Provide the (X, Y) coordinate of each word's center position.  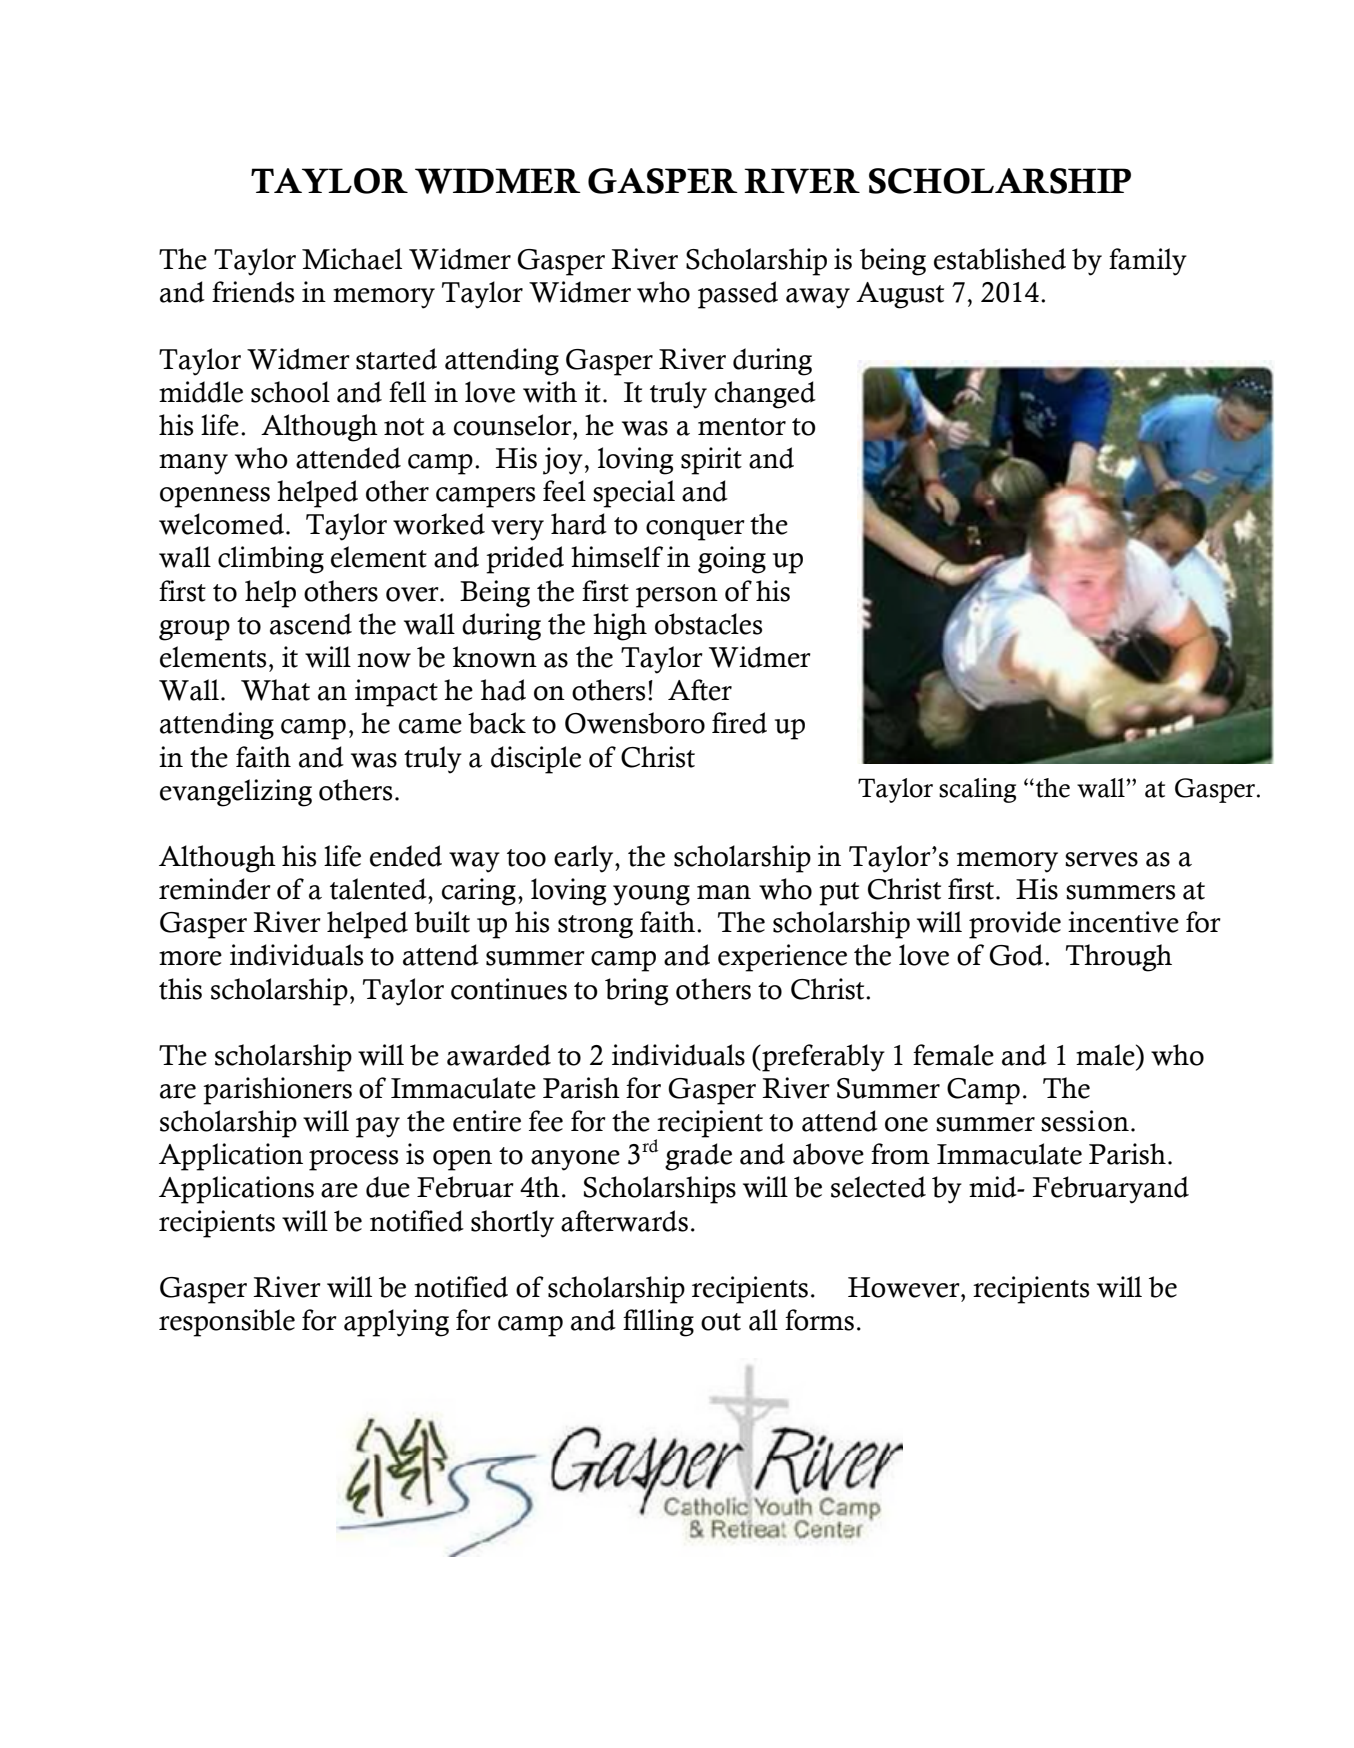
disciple (536, 760)
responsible (227, 1323)
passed (738, 295)
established (1000, 259)
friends (253, 292)
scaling (977, 790)
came (430, 726)
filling (658, 1323)
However (905, 1287)
